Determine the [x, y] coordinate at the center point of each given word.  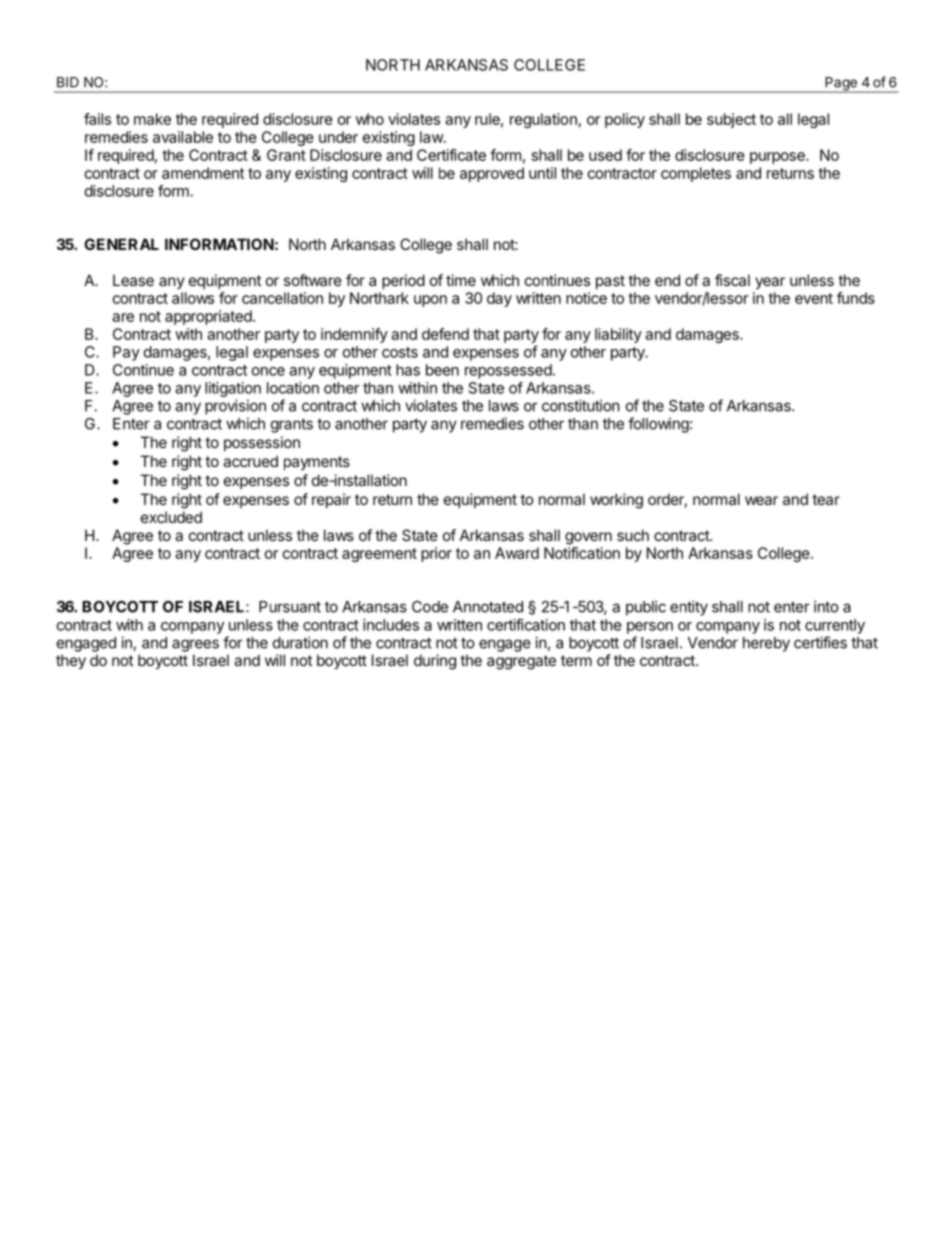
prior [436, 554]
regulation [543, 120]
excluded [171, 517]
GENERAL [121, 244]
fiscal [732, 280]
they [71, 661]
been [442, 370]
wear [761, 500]
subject [731, 120]
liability [618, 335]
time [461, 280]
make [152, 119]
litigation [233, 389]
